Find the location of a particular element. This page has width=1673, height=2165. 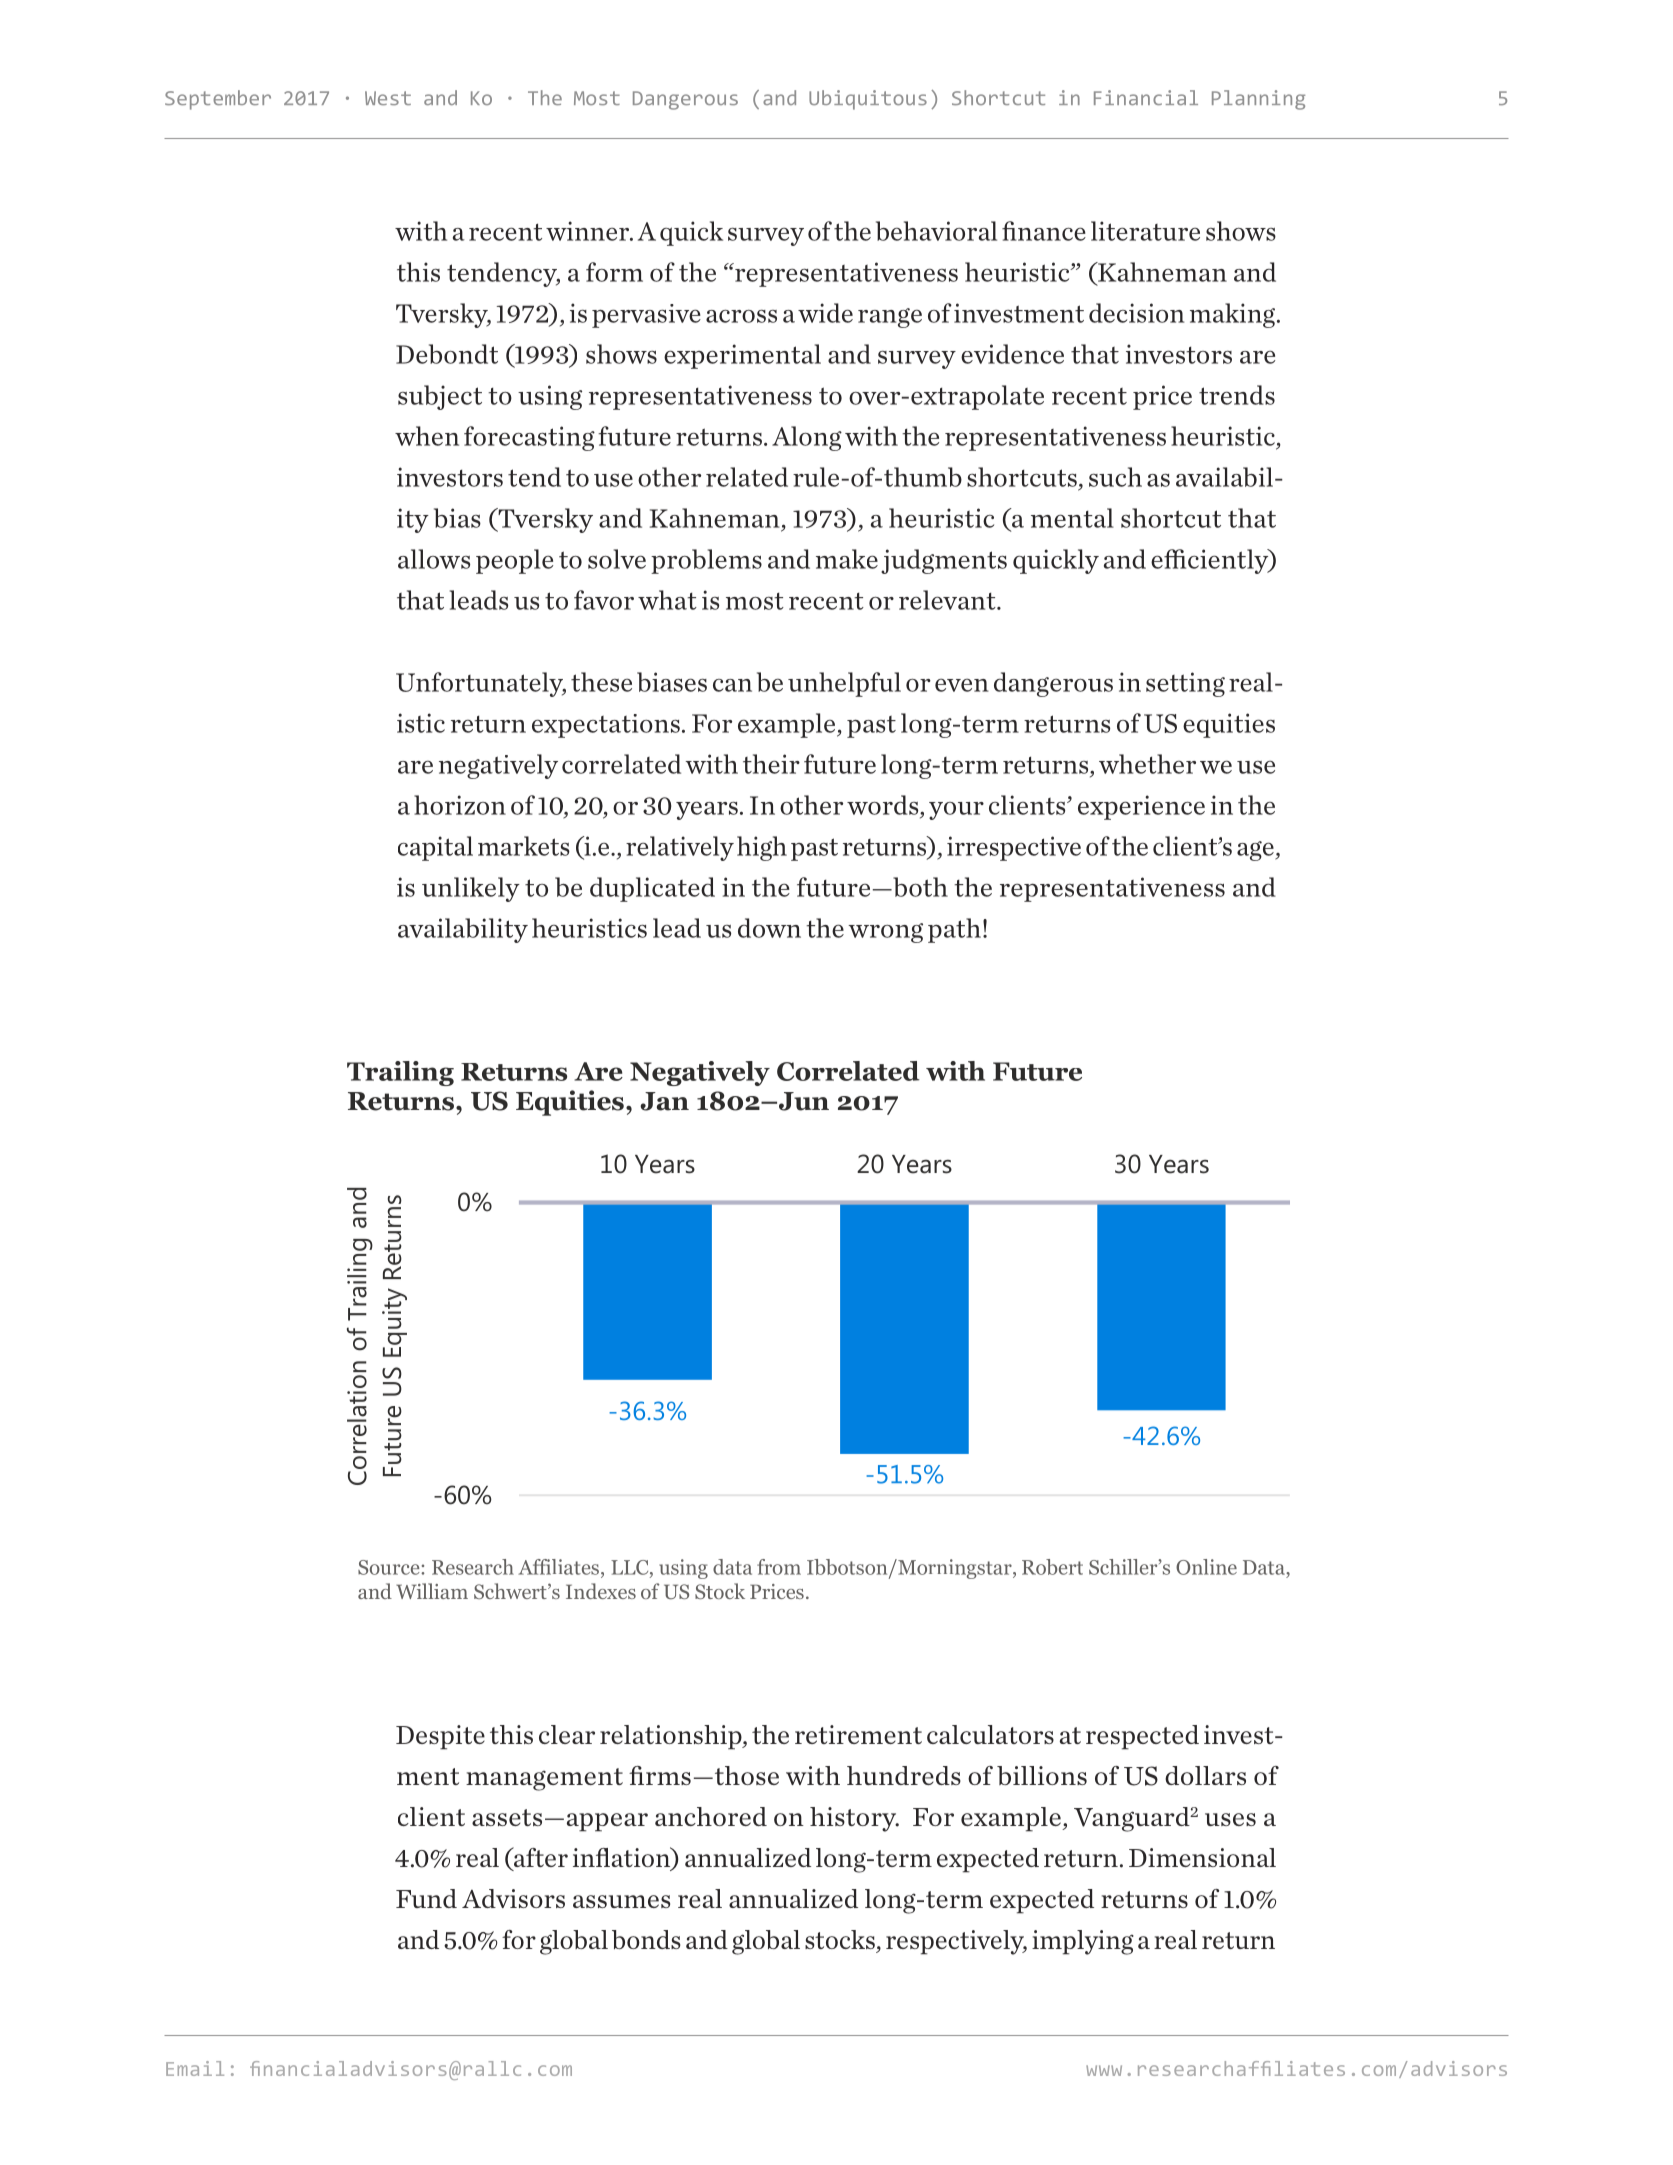

Jan is located at coordinates (664, 1101).
